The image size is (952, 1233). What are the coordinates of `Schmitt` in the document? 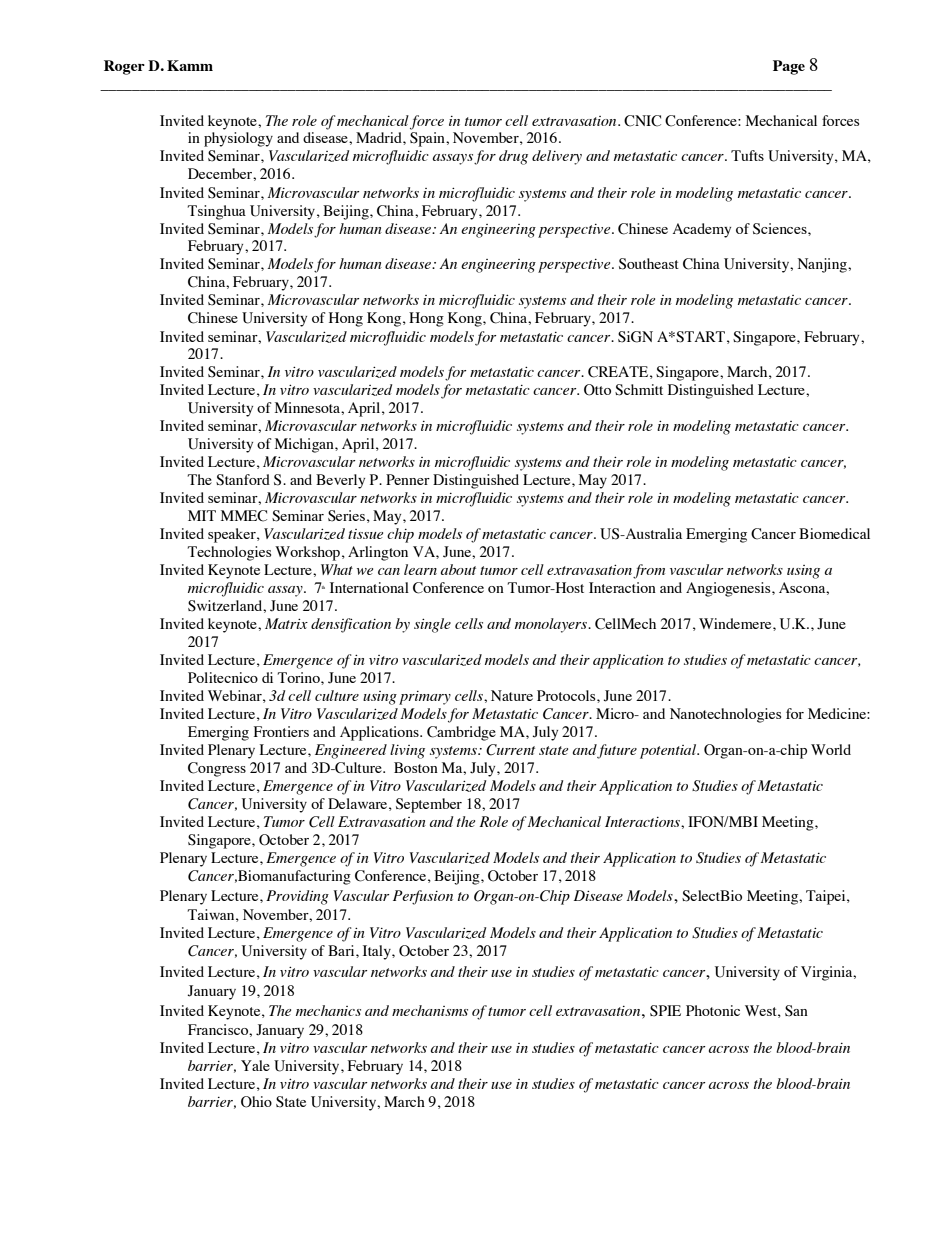 It's located at (639, 390).
